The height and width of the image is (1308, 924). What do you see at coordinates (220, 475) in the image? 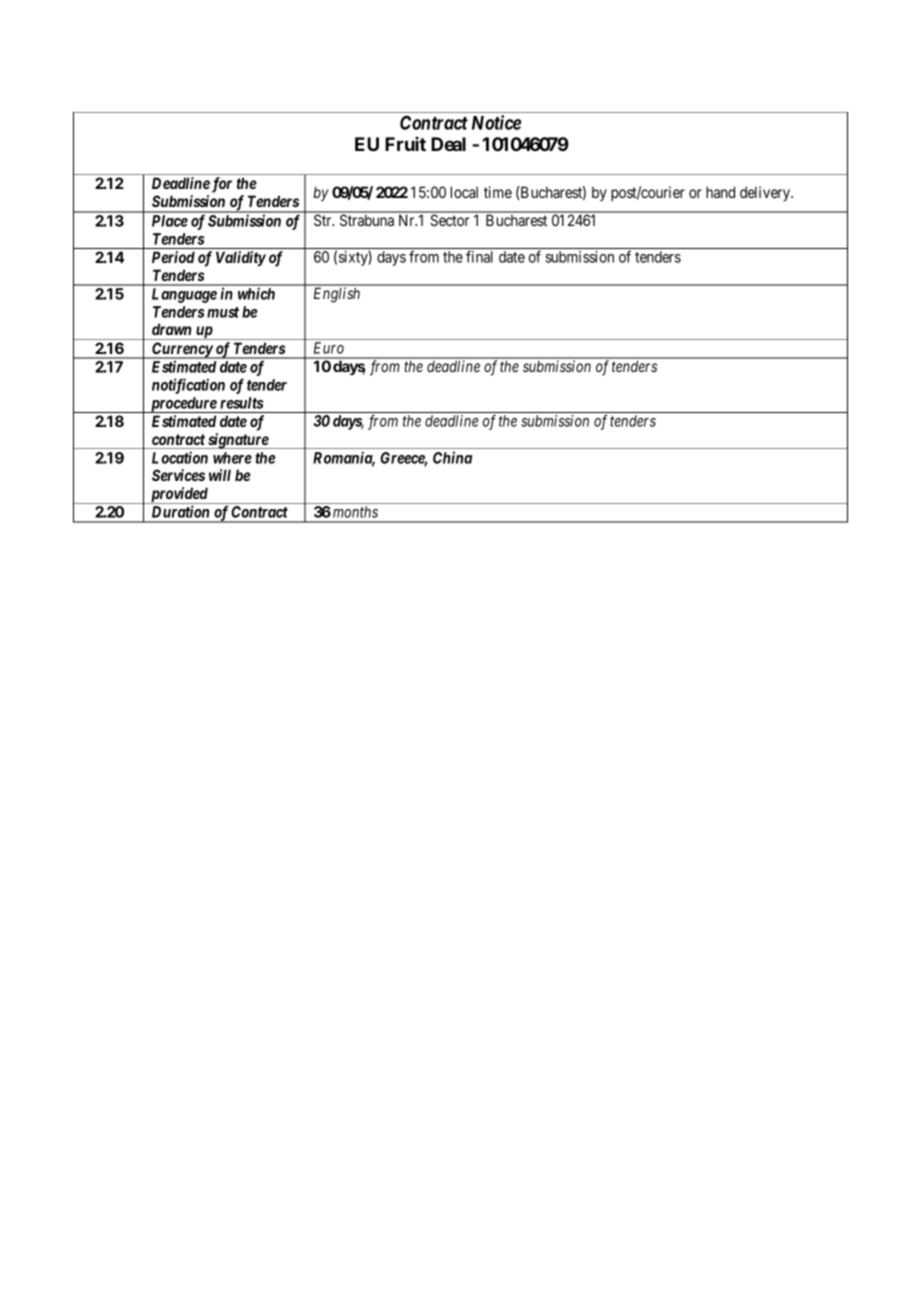
I see `will` at bounding box center [220, 475].
